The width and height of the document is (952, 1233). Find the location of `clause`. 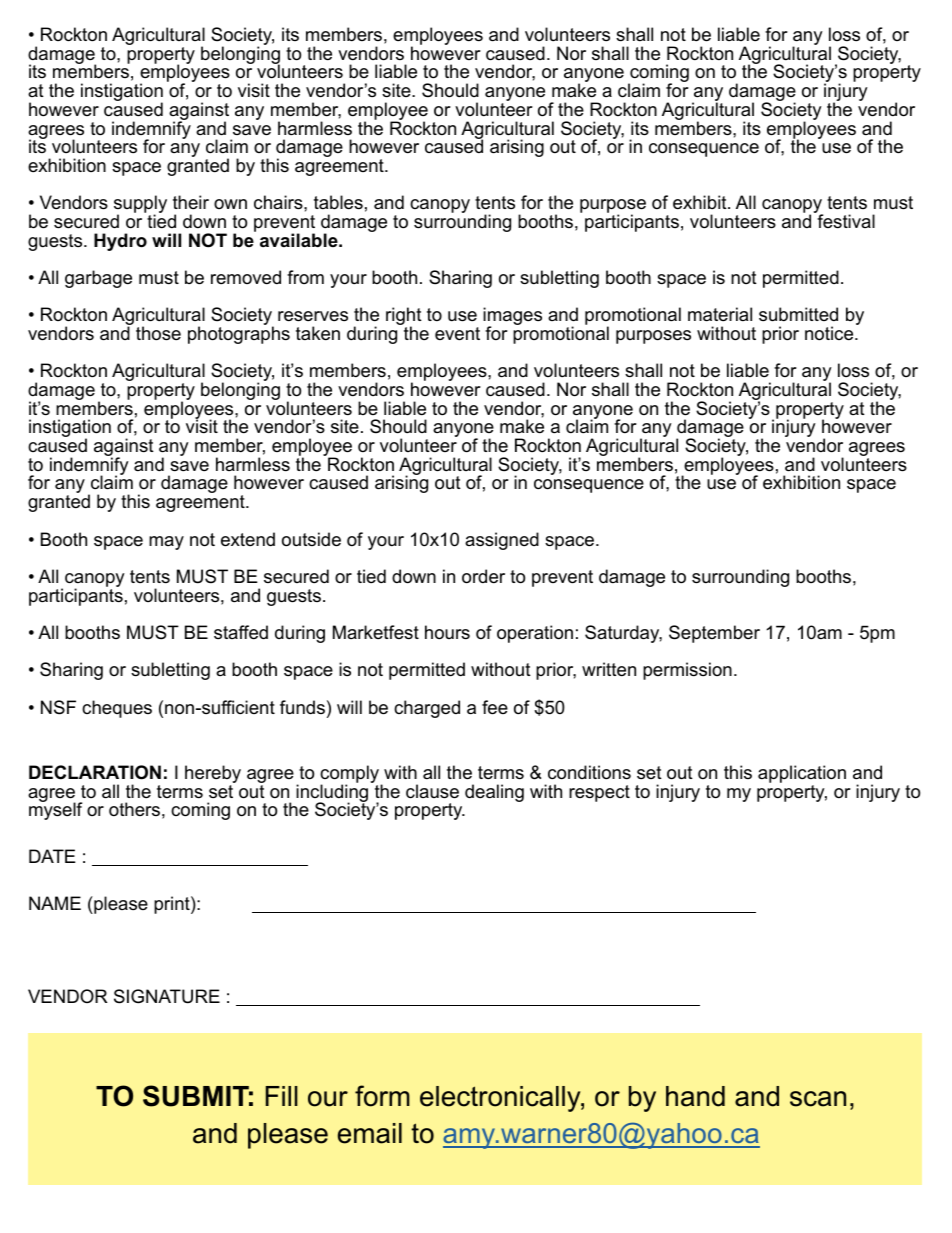

clause is located at coordinates (432, 791).
